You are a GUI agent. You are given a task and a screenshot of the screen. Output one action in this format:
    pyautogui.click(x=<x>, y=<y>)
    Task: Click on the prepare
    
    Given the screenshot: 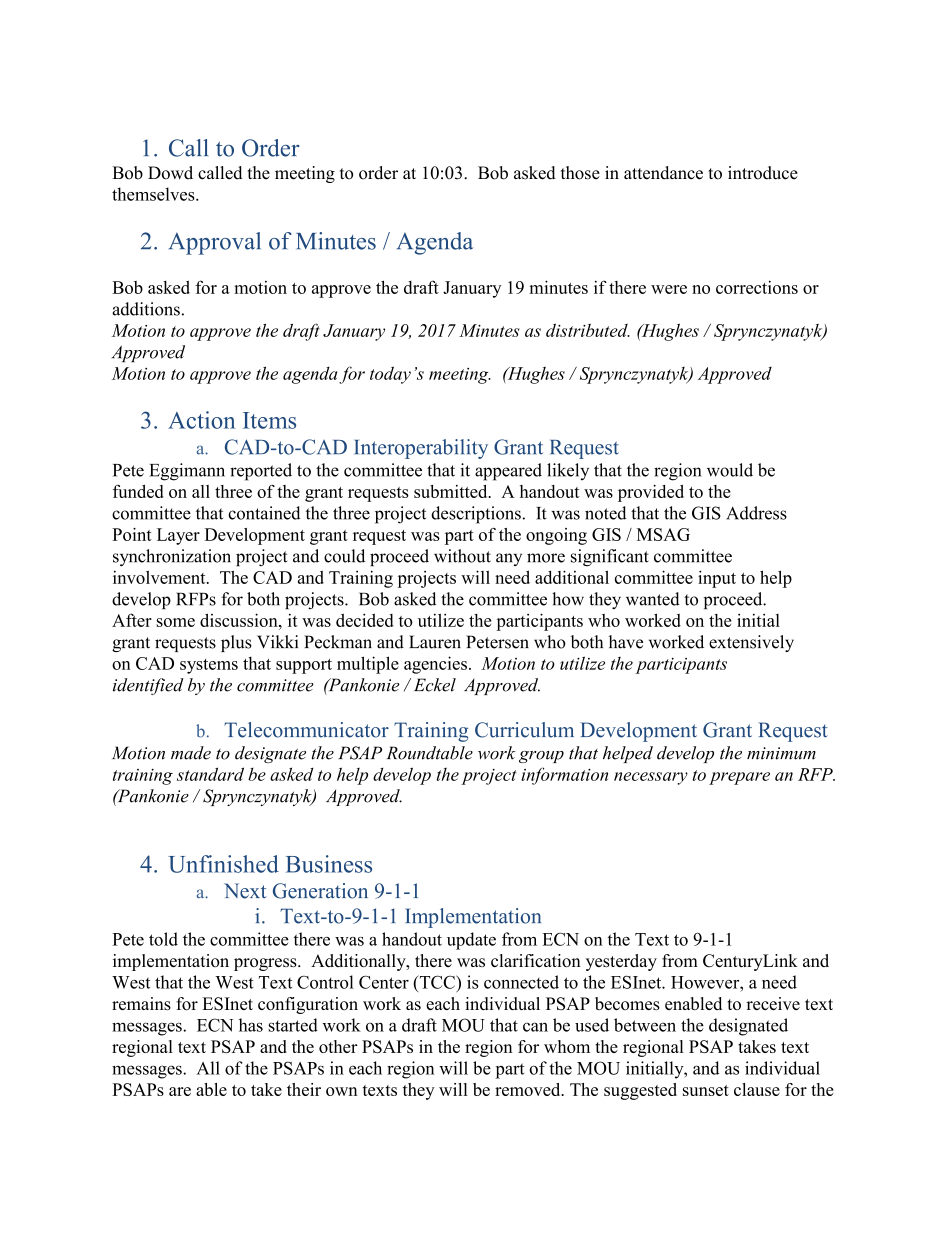 What is the action you would take?
    pyautogui.click(x=739, y=778)
